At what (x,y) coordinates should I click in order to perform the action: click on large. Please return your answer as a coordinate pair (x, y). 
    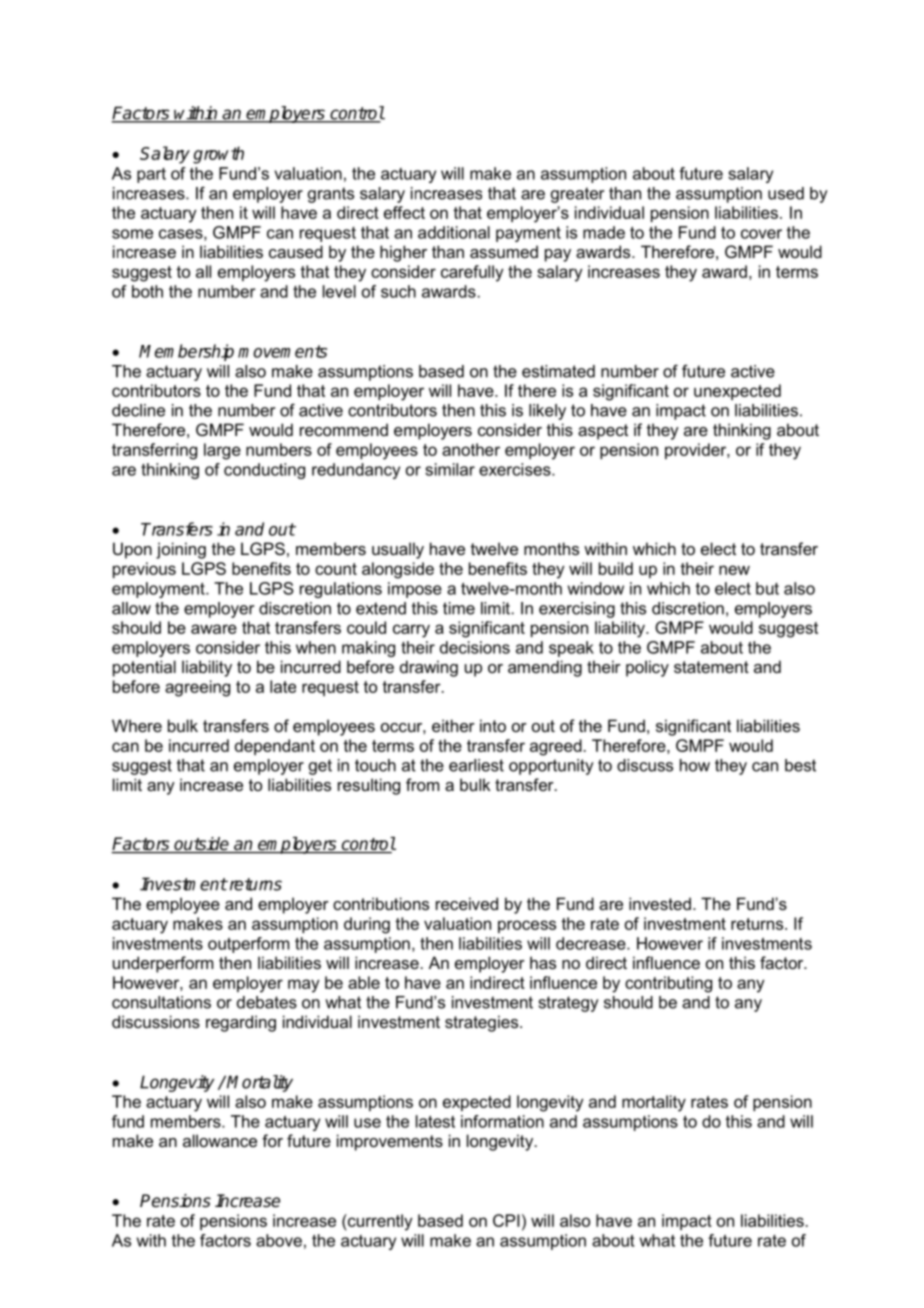
    Looking at the image, I should click on (222, 451).
